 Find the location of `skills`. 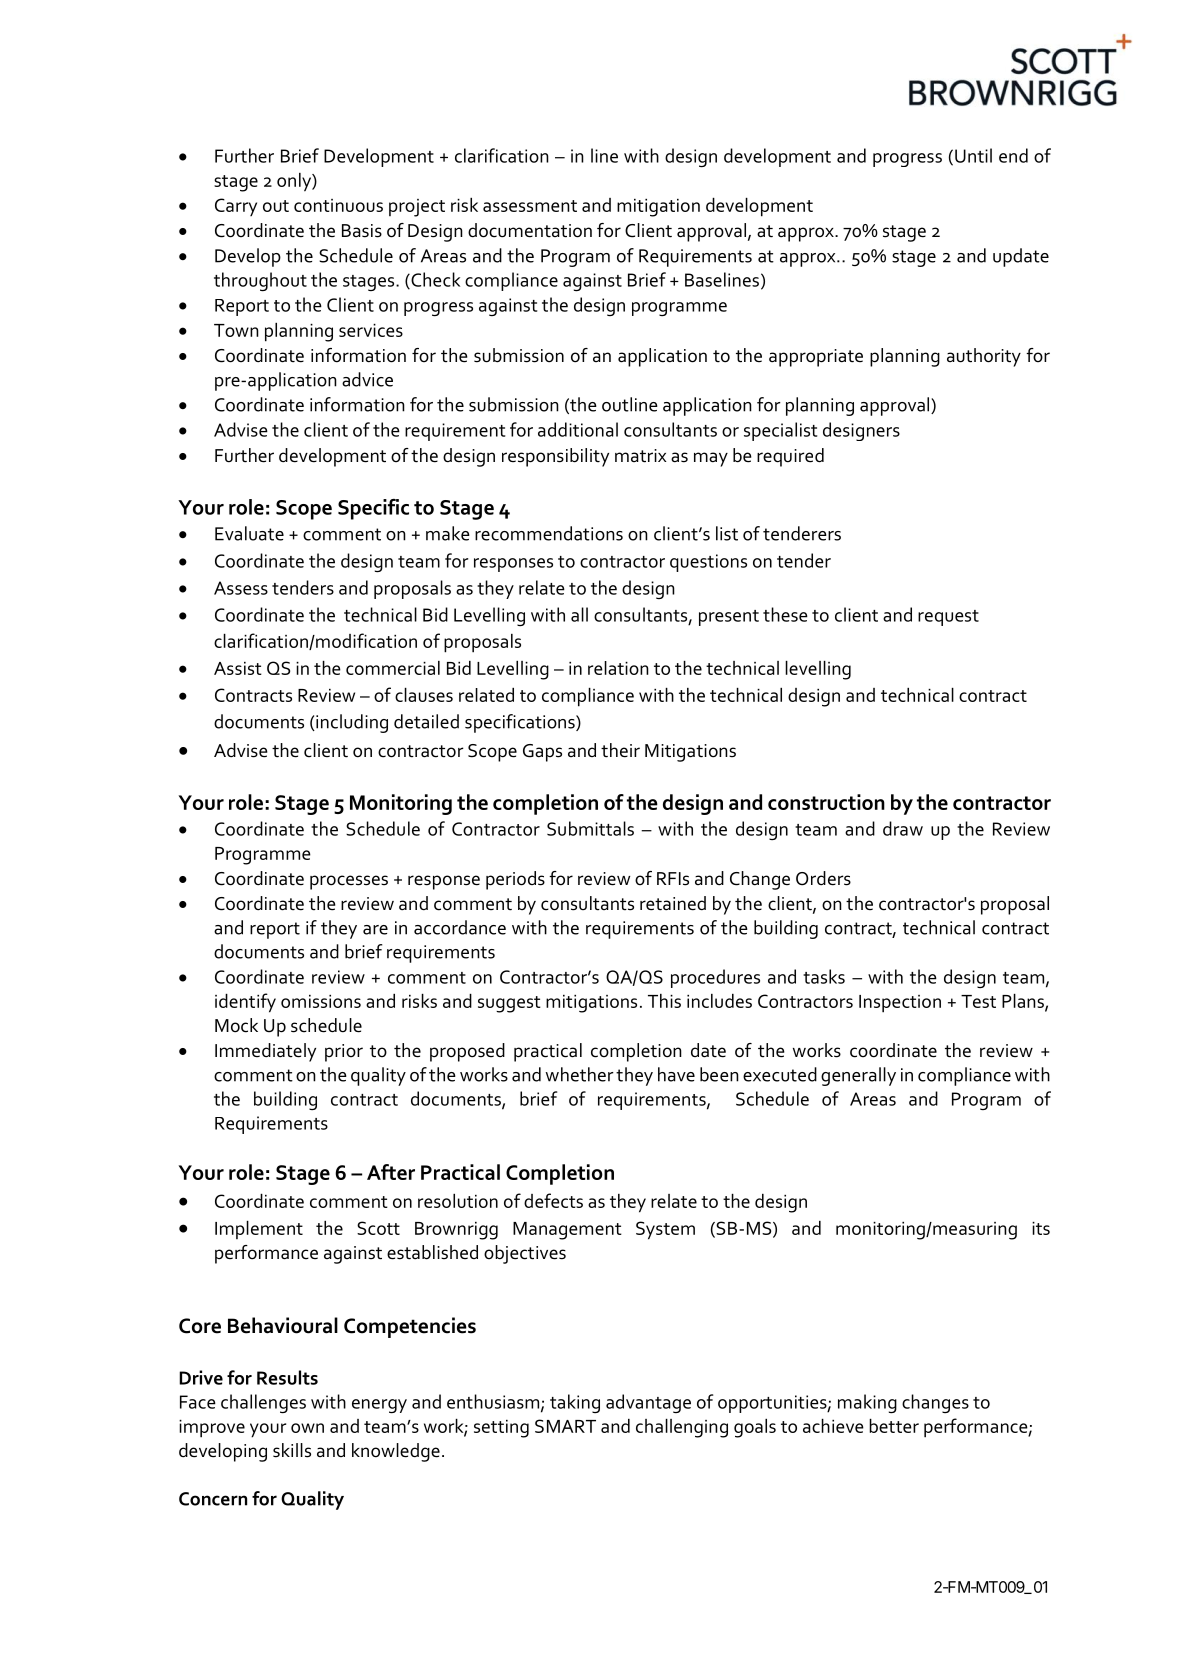

skills is located at coordinates (292, 1450).
